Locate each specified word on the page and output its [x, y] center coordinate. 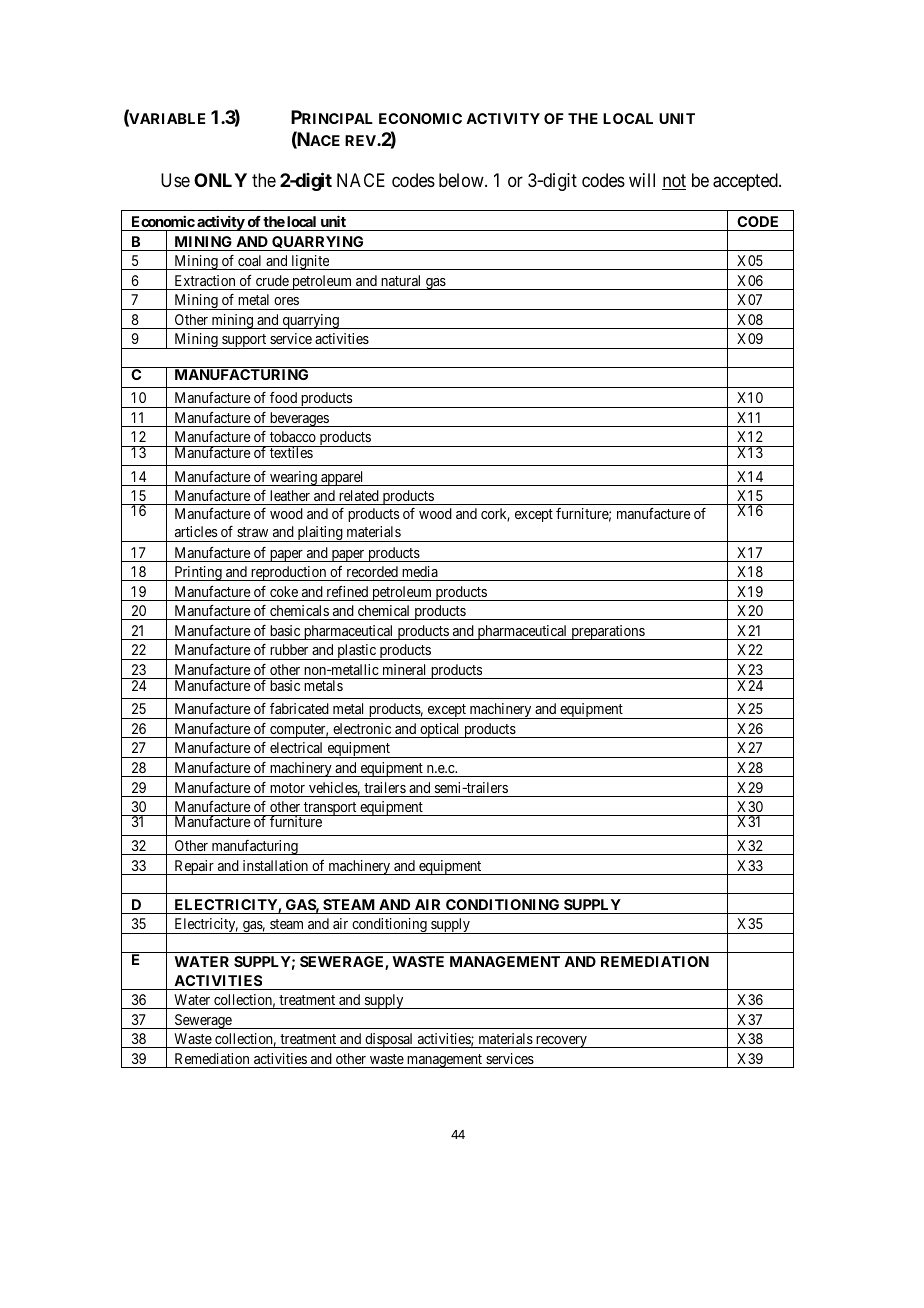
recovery [561, 1042]
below [462, 180]
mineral [404, 669]
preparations [607, 632]
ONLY [220, 180]
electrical [296, 747]
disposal [389, 1040]
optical [440, 730]
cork [495, 515]
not [674, 182]
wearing [293, 478]
